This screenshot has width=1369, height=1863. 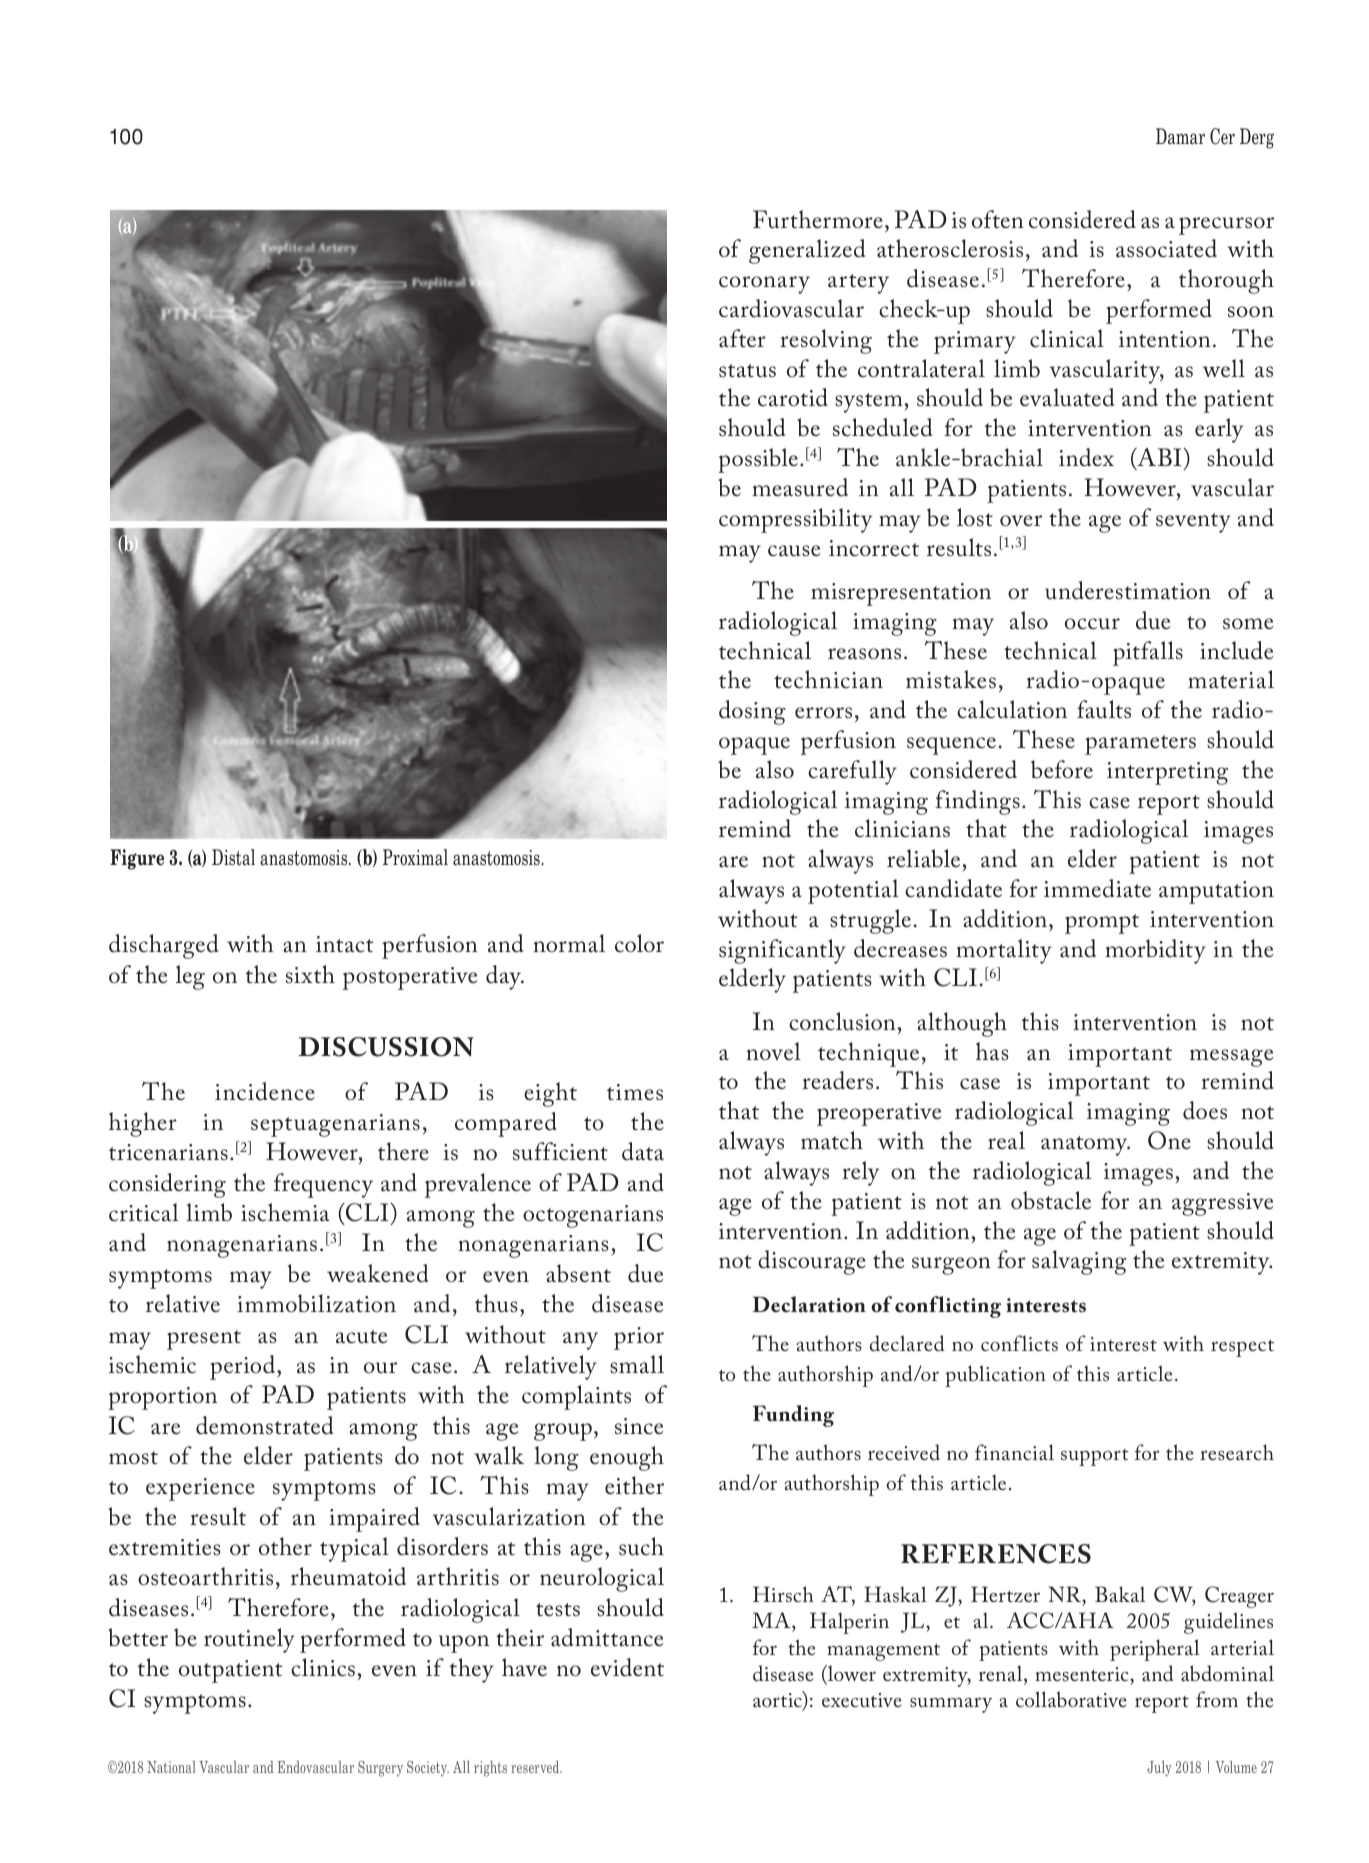 What do you see at coordinates (639, 943) in the screenshot?
I see `color` at bounding box center [639, 943].
